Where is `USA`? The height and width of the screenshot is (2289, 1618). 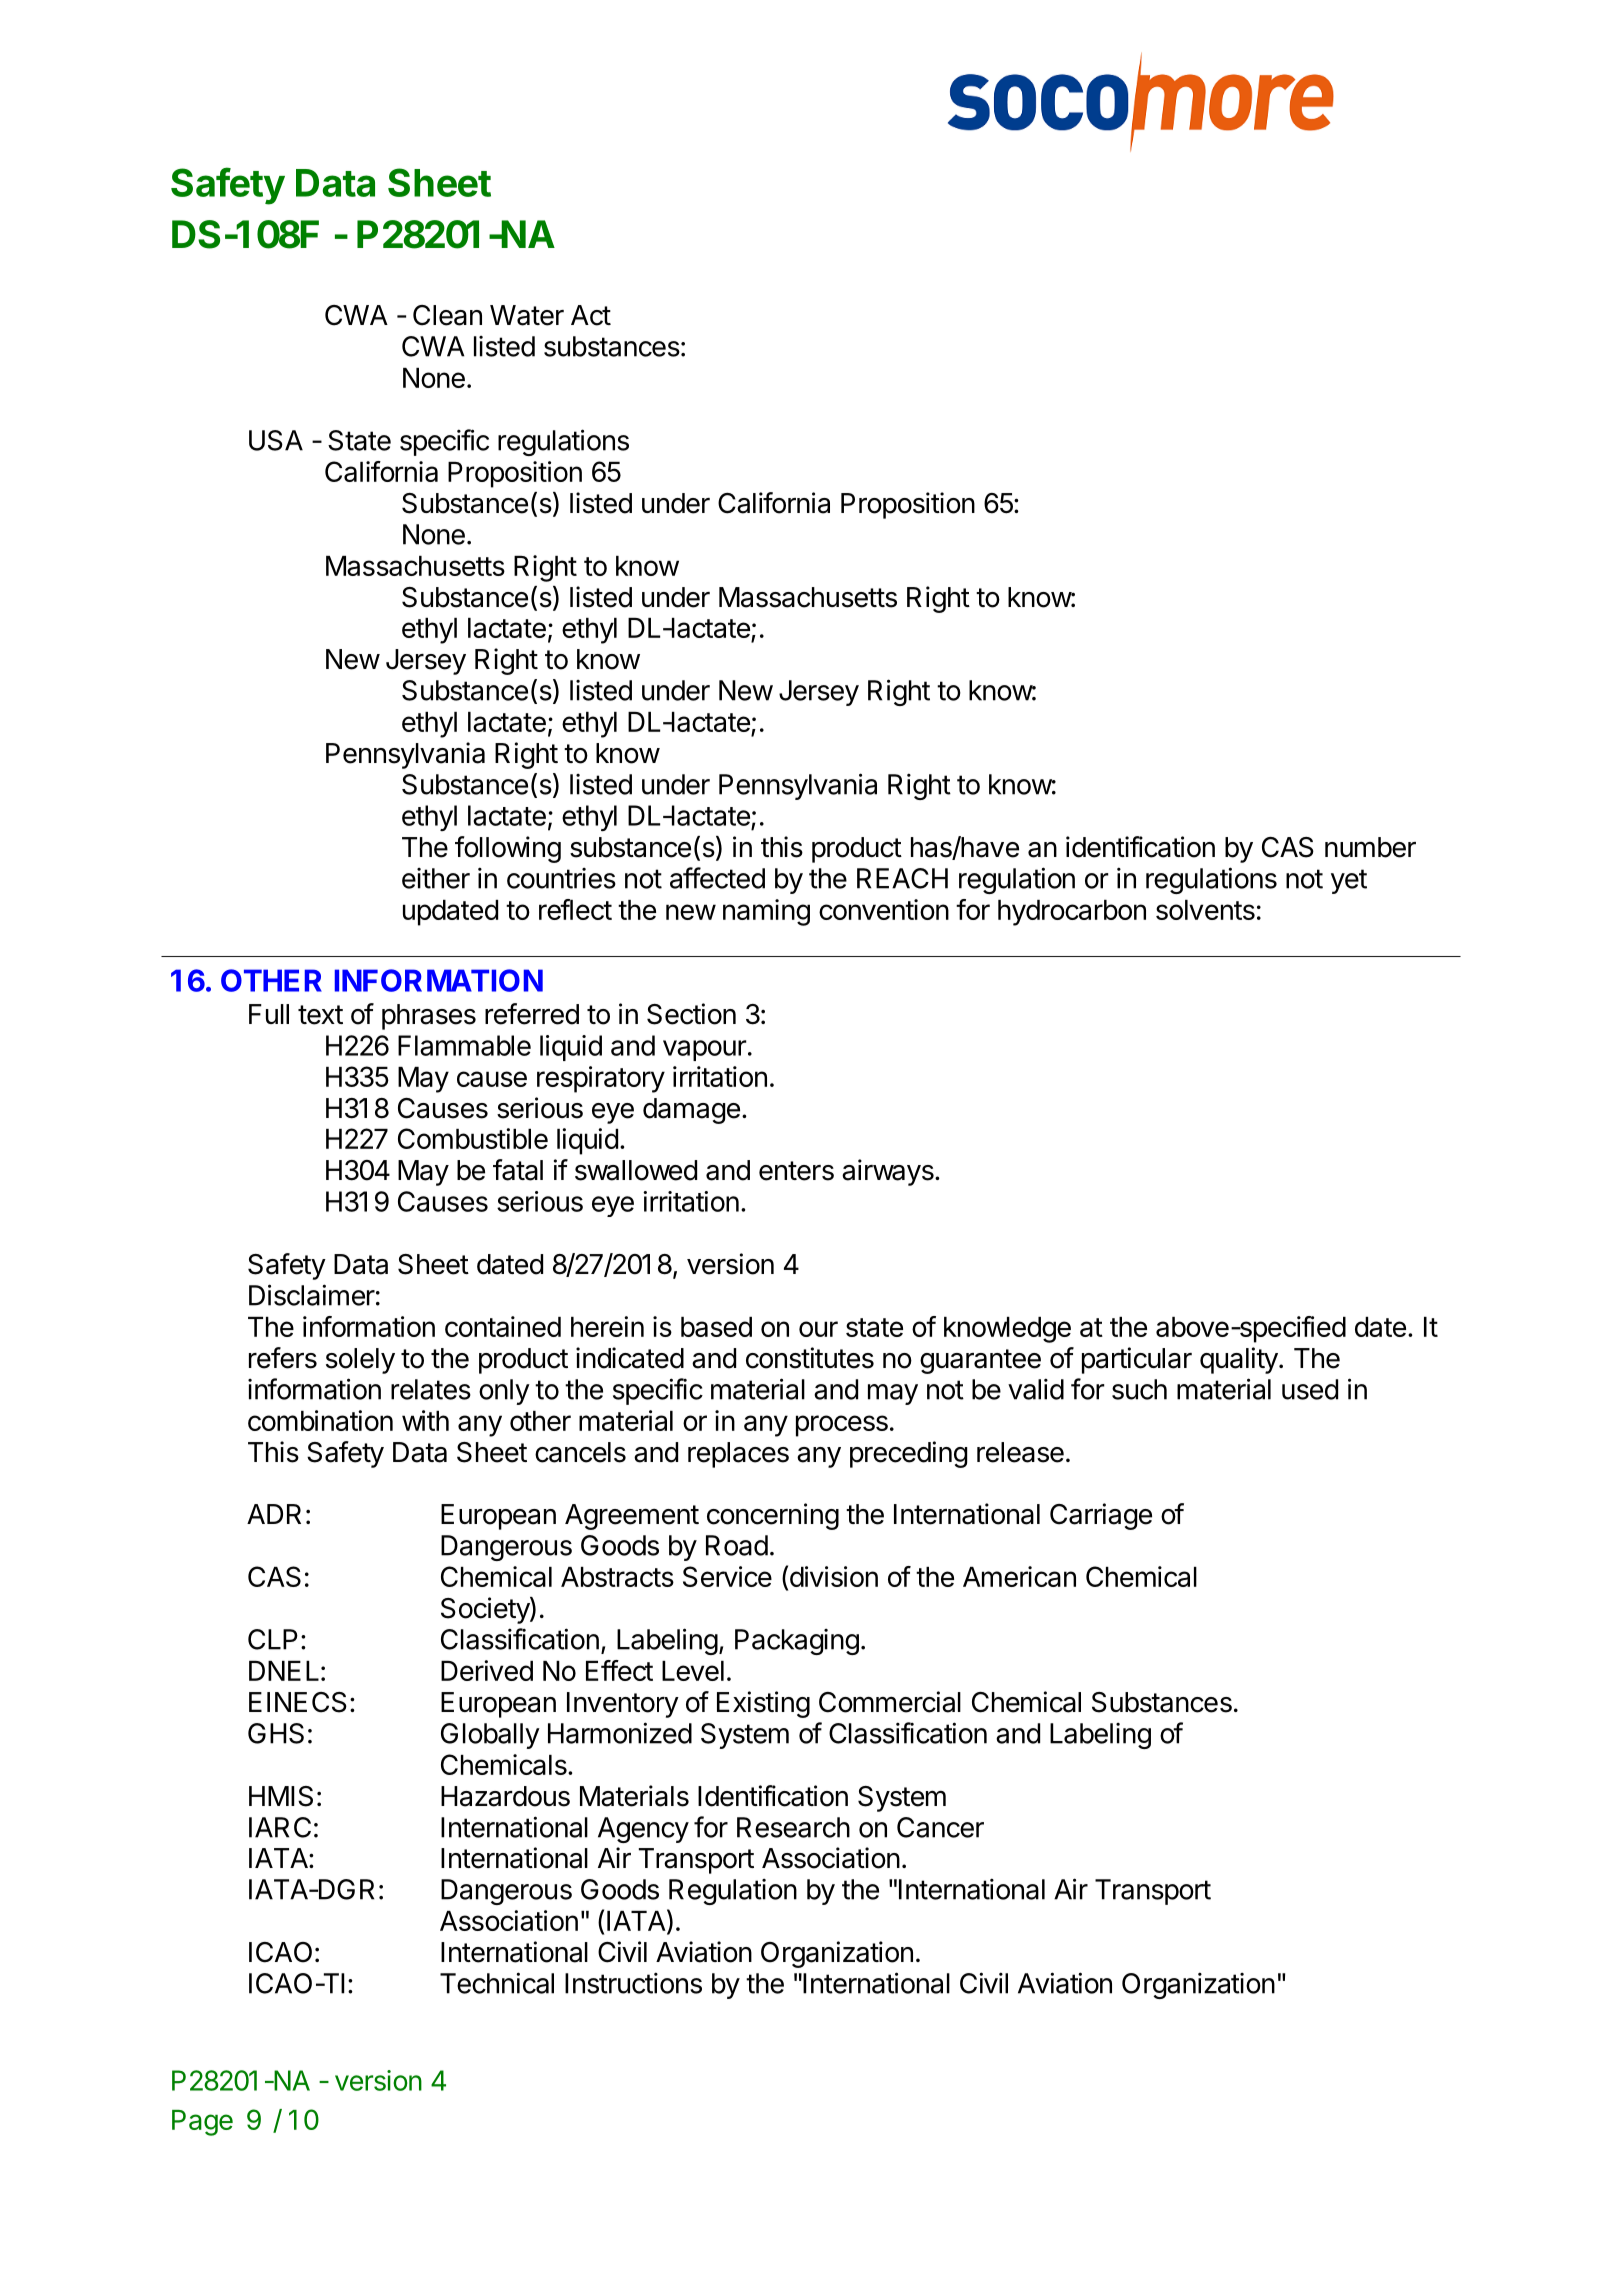 USA is located at coordinates (276, 440).
